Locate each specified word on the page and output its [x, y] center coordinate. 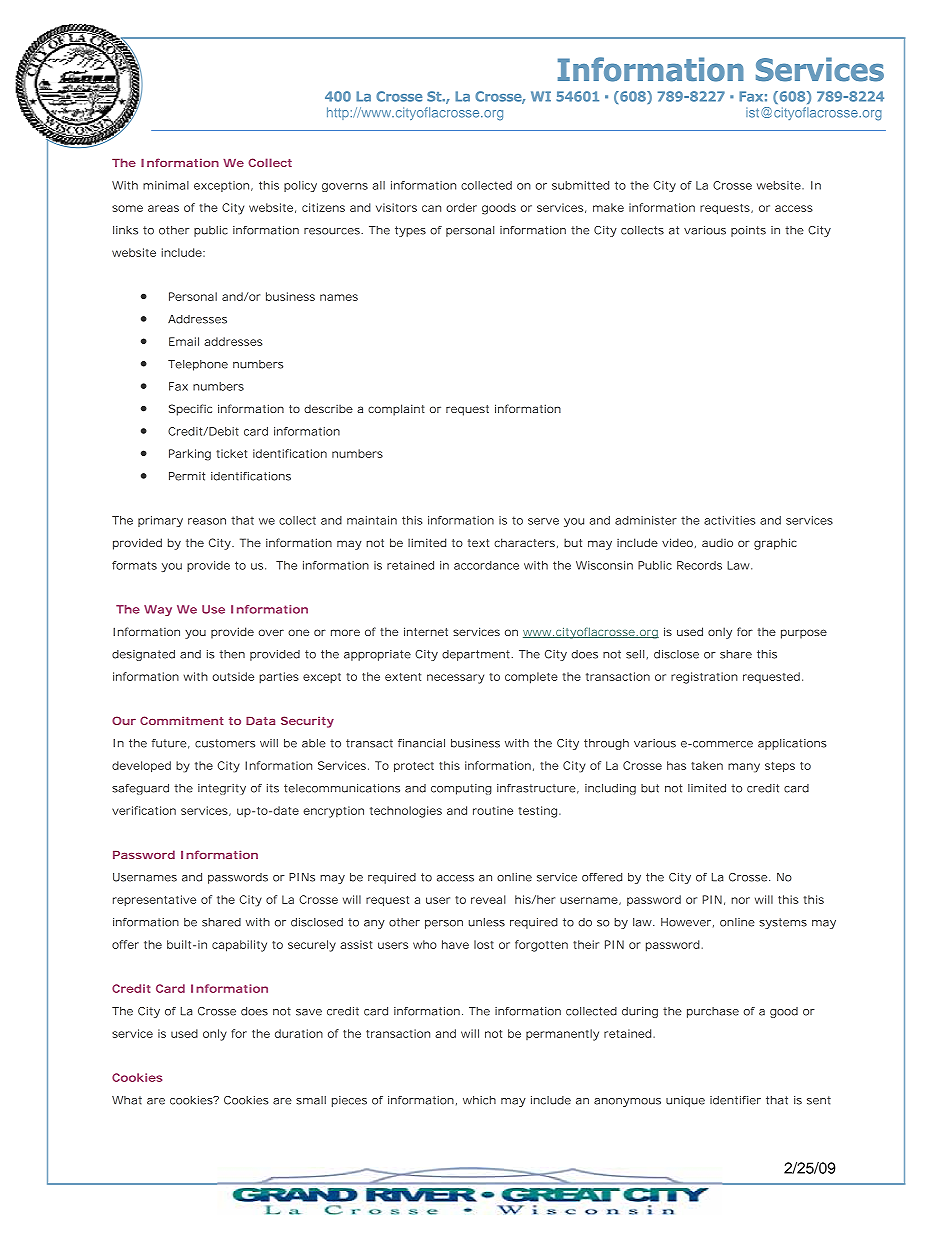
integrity [222, 789]
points [748, 231]
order [461, 207]
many [744, 768]
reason [207, 521]
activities [729, 520]
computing [461, 789]
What [127, 1100]
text [478, 543]
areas [163, 208]
